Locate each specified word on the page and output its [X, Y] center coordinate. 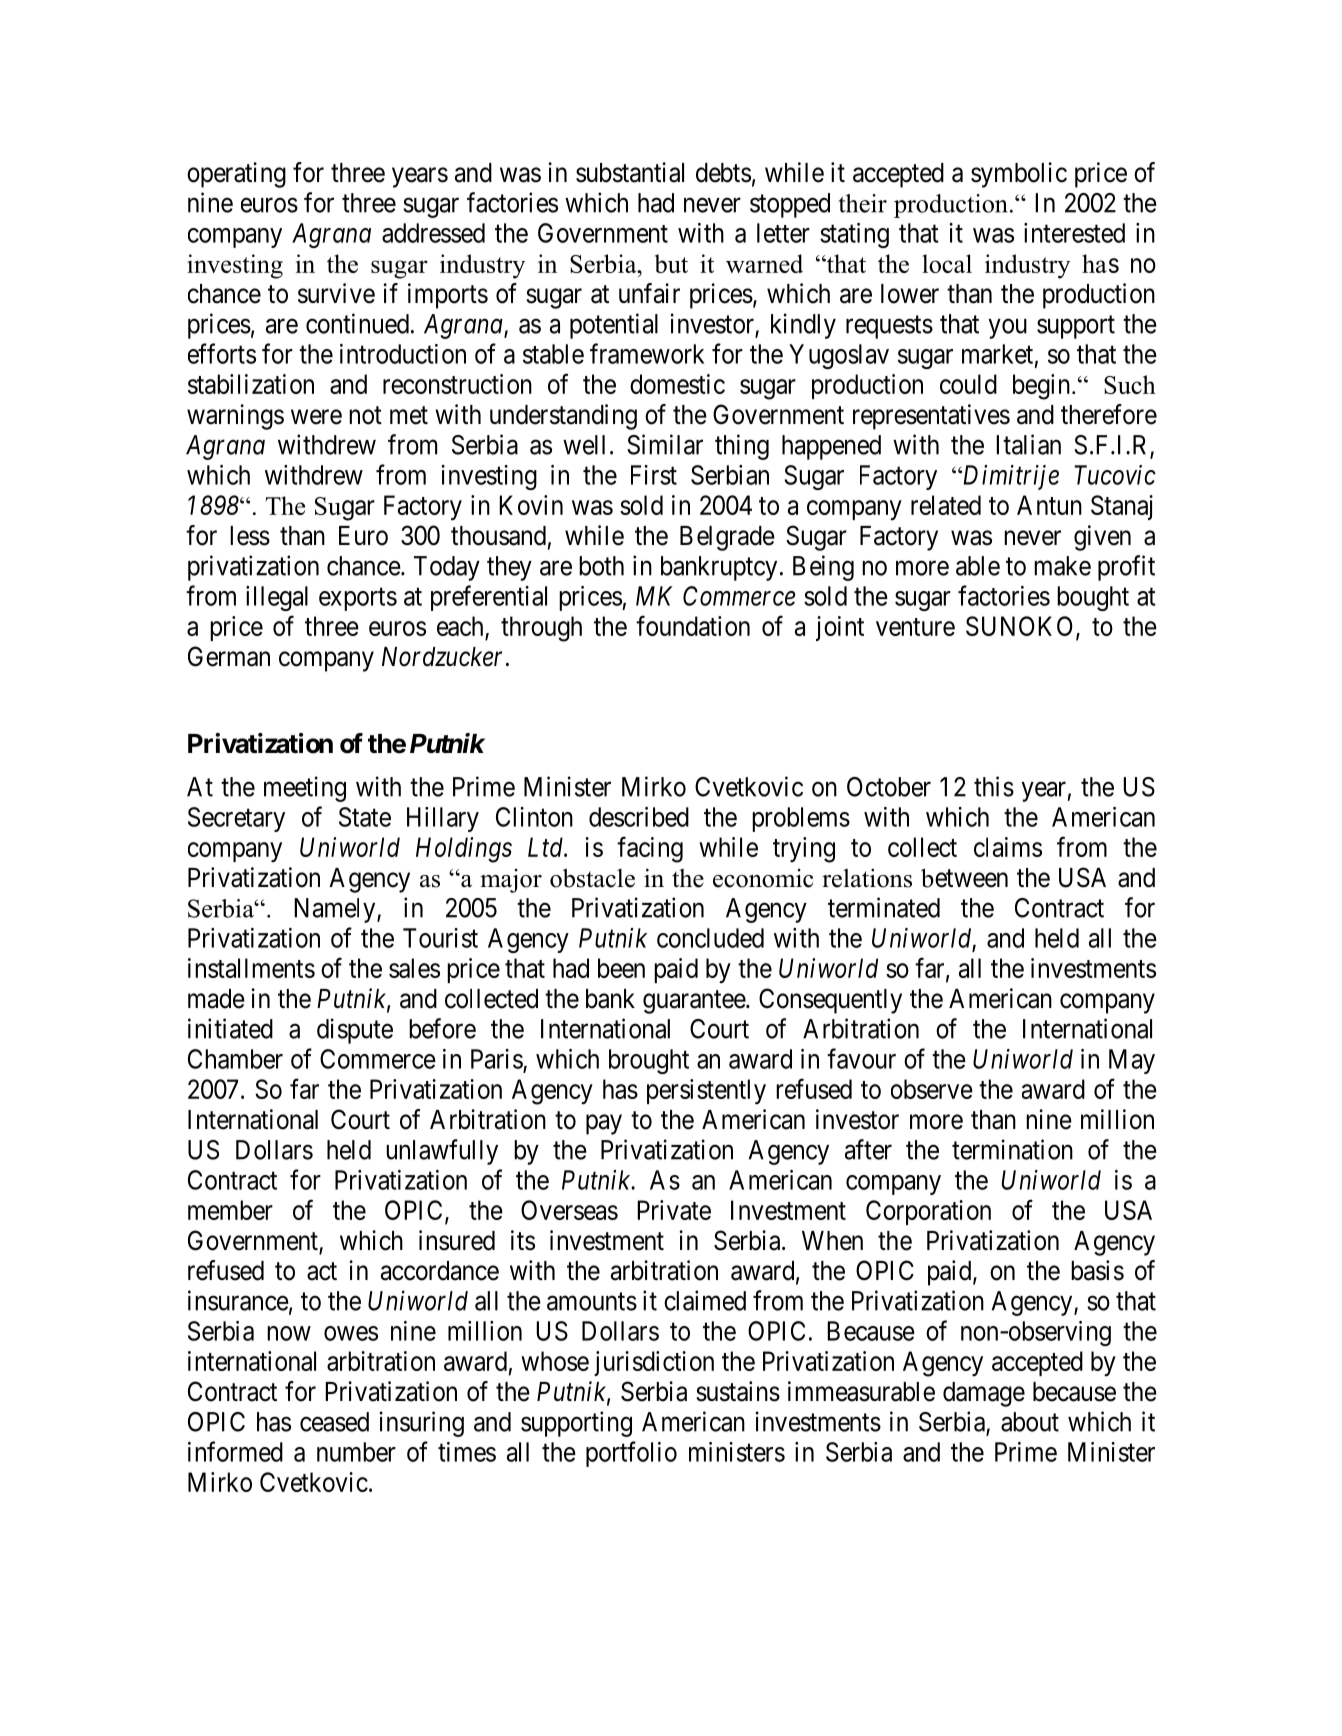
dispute [355, 1031]
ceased [334, 1422]
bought [1093, 598]
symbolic [1019, 175]
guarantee [695, 1002]
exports [358, 599]
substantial [630, 172]
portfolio [631, 1454]
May [1132, 1061]
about [1030, 1422]
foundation [693, 625]
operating [236, 175]
